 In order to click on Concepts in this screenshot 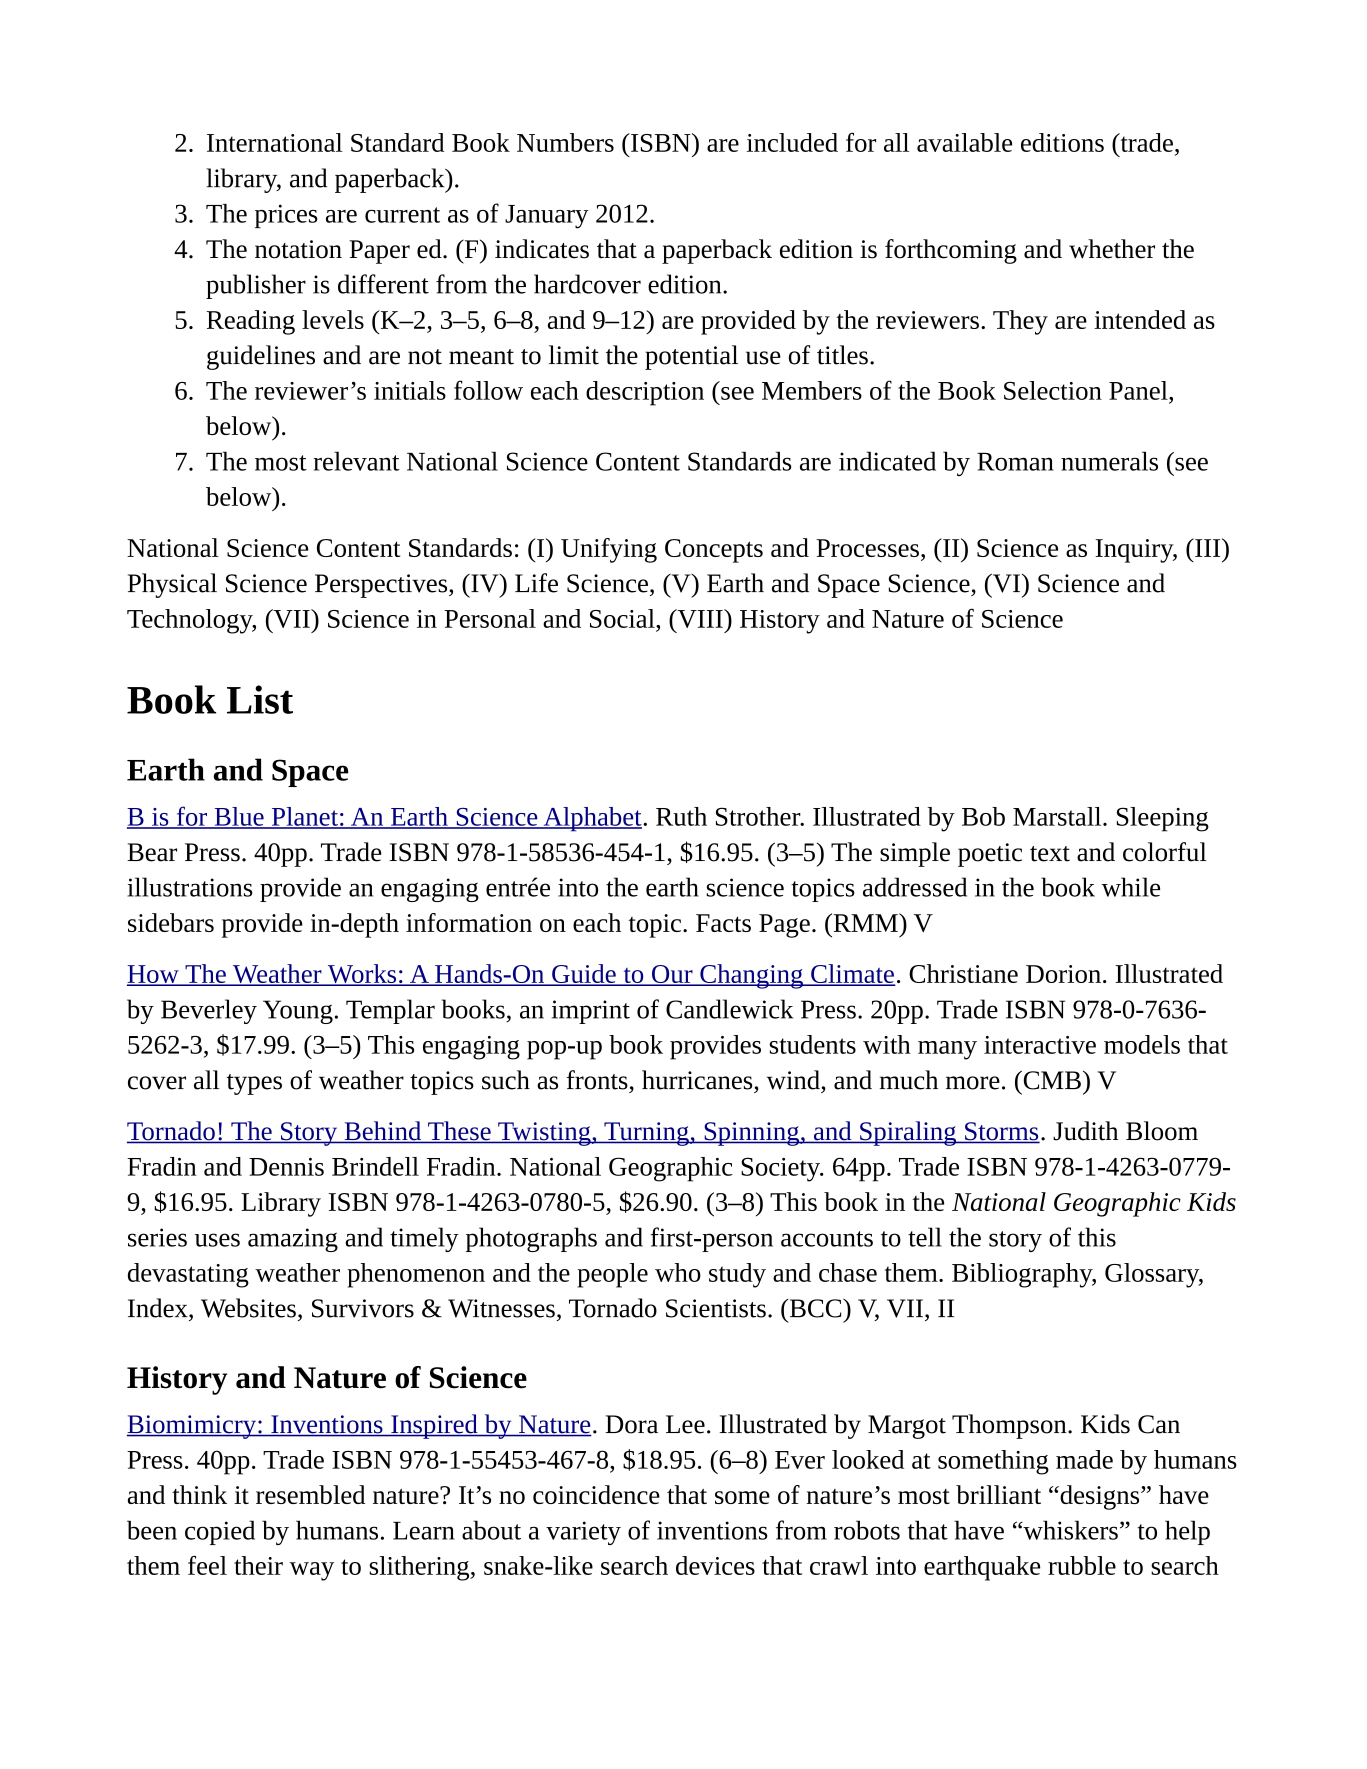, I will do `click(714, 551)`.
